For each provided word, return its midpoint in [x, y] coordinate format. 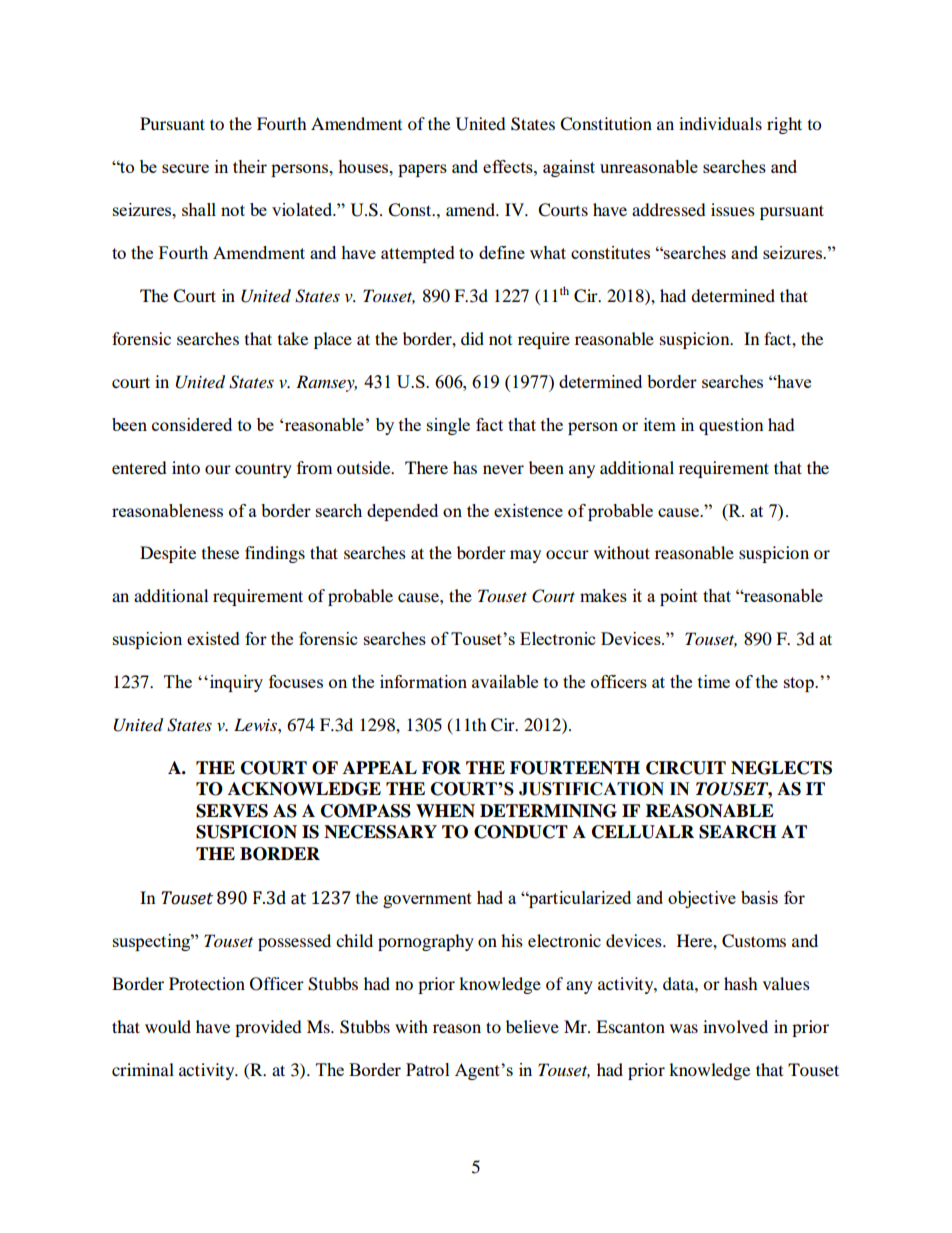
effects [509, 166]
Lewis [256, 724]
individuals [720, 123]
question [731, 426]
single [448, 426]
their [250, 166]
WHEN [445, 810]
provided [268, 1028]
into [186, 467]
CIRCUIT [686, 768]
